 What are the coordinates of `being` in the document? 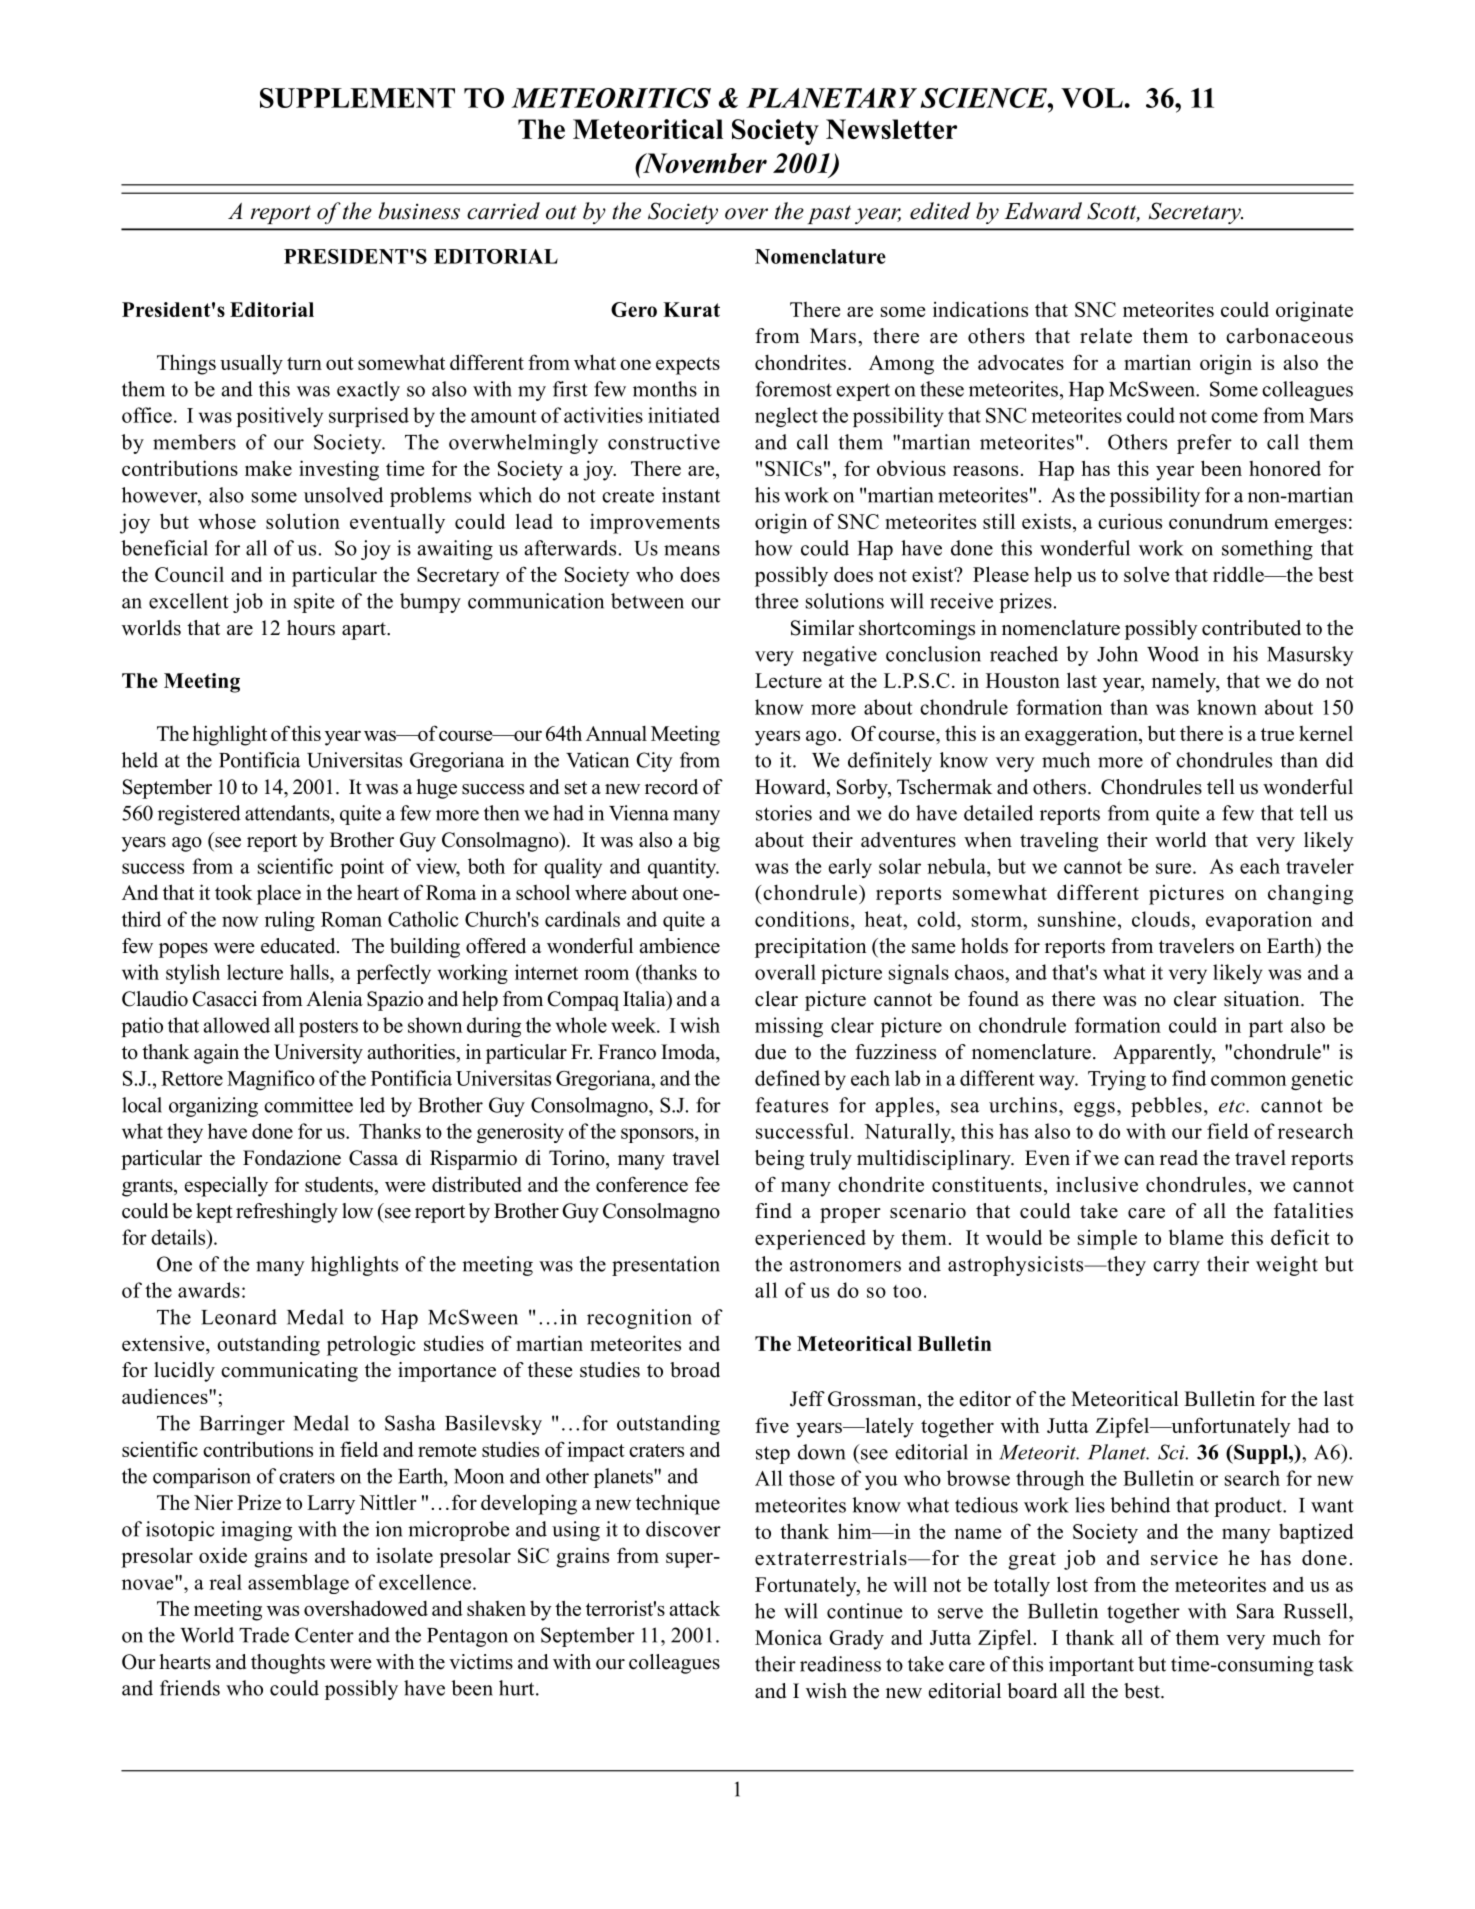 It's located at (779, 1160).
